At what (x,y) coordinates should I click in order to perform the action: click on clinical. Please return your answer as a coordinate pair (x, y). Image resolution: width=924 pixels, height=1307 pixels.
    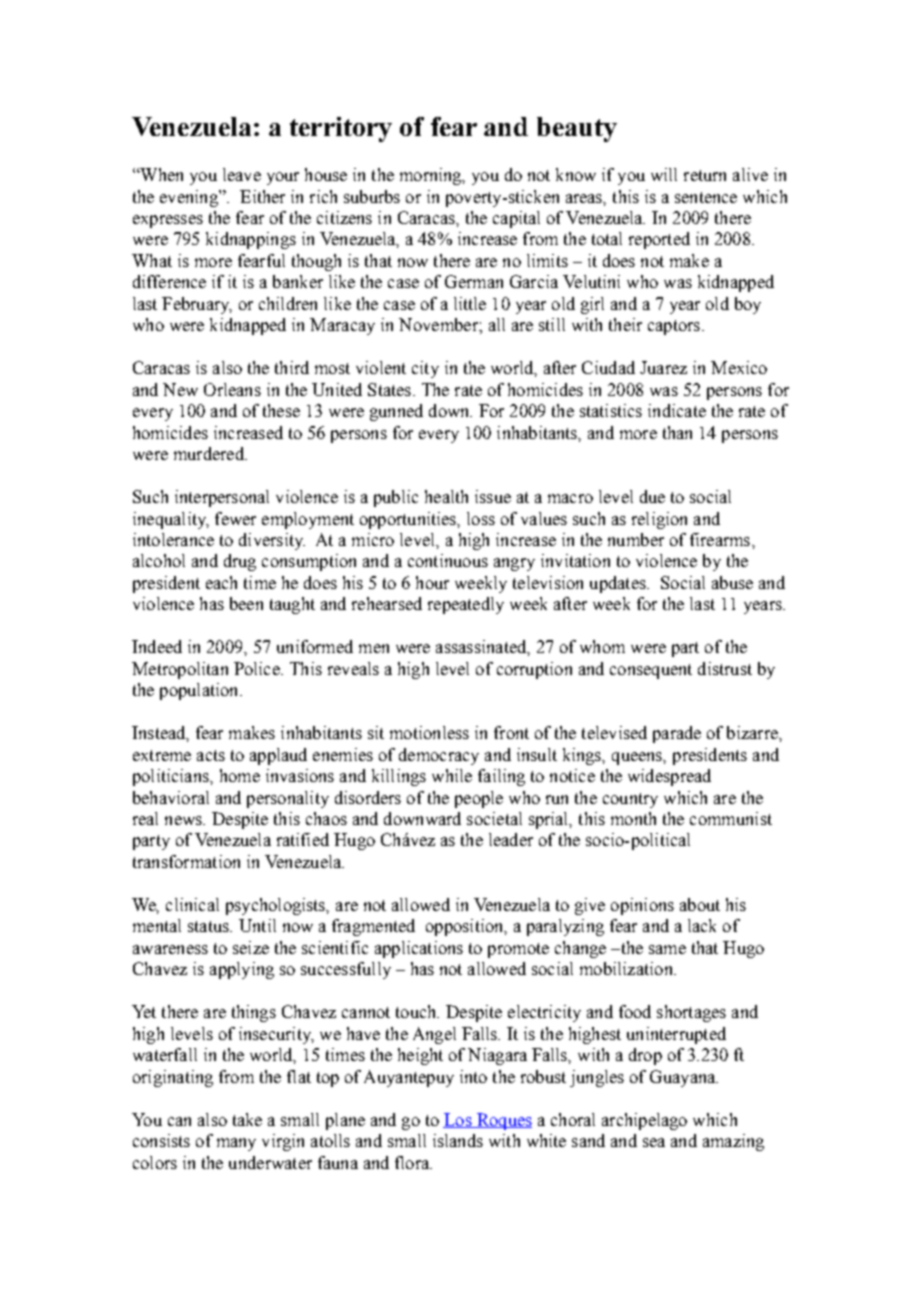
    Looking at the image, I should click on (192, 904).
